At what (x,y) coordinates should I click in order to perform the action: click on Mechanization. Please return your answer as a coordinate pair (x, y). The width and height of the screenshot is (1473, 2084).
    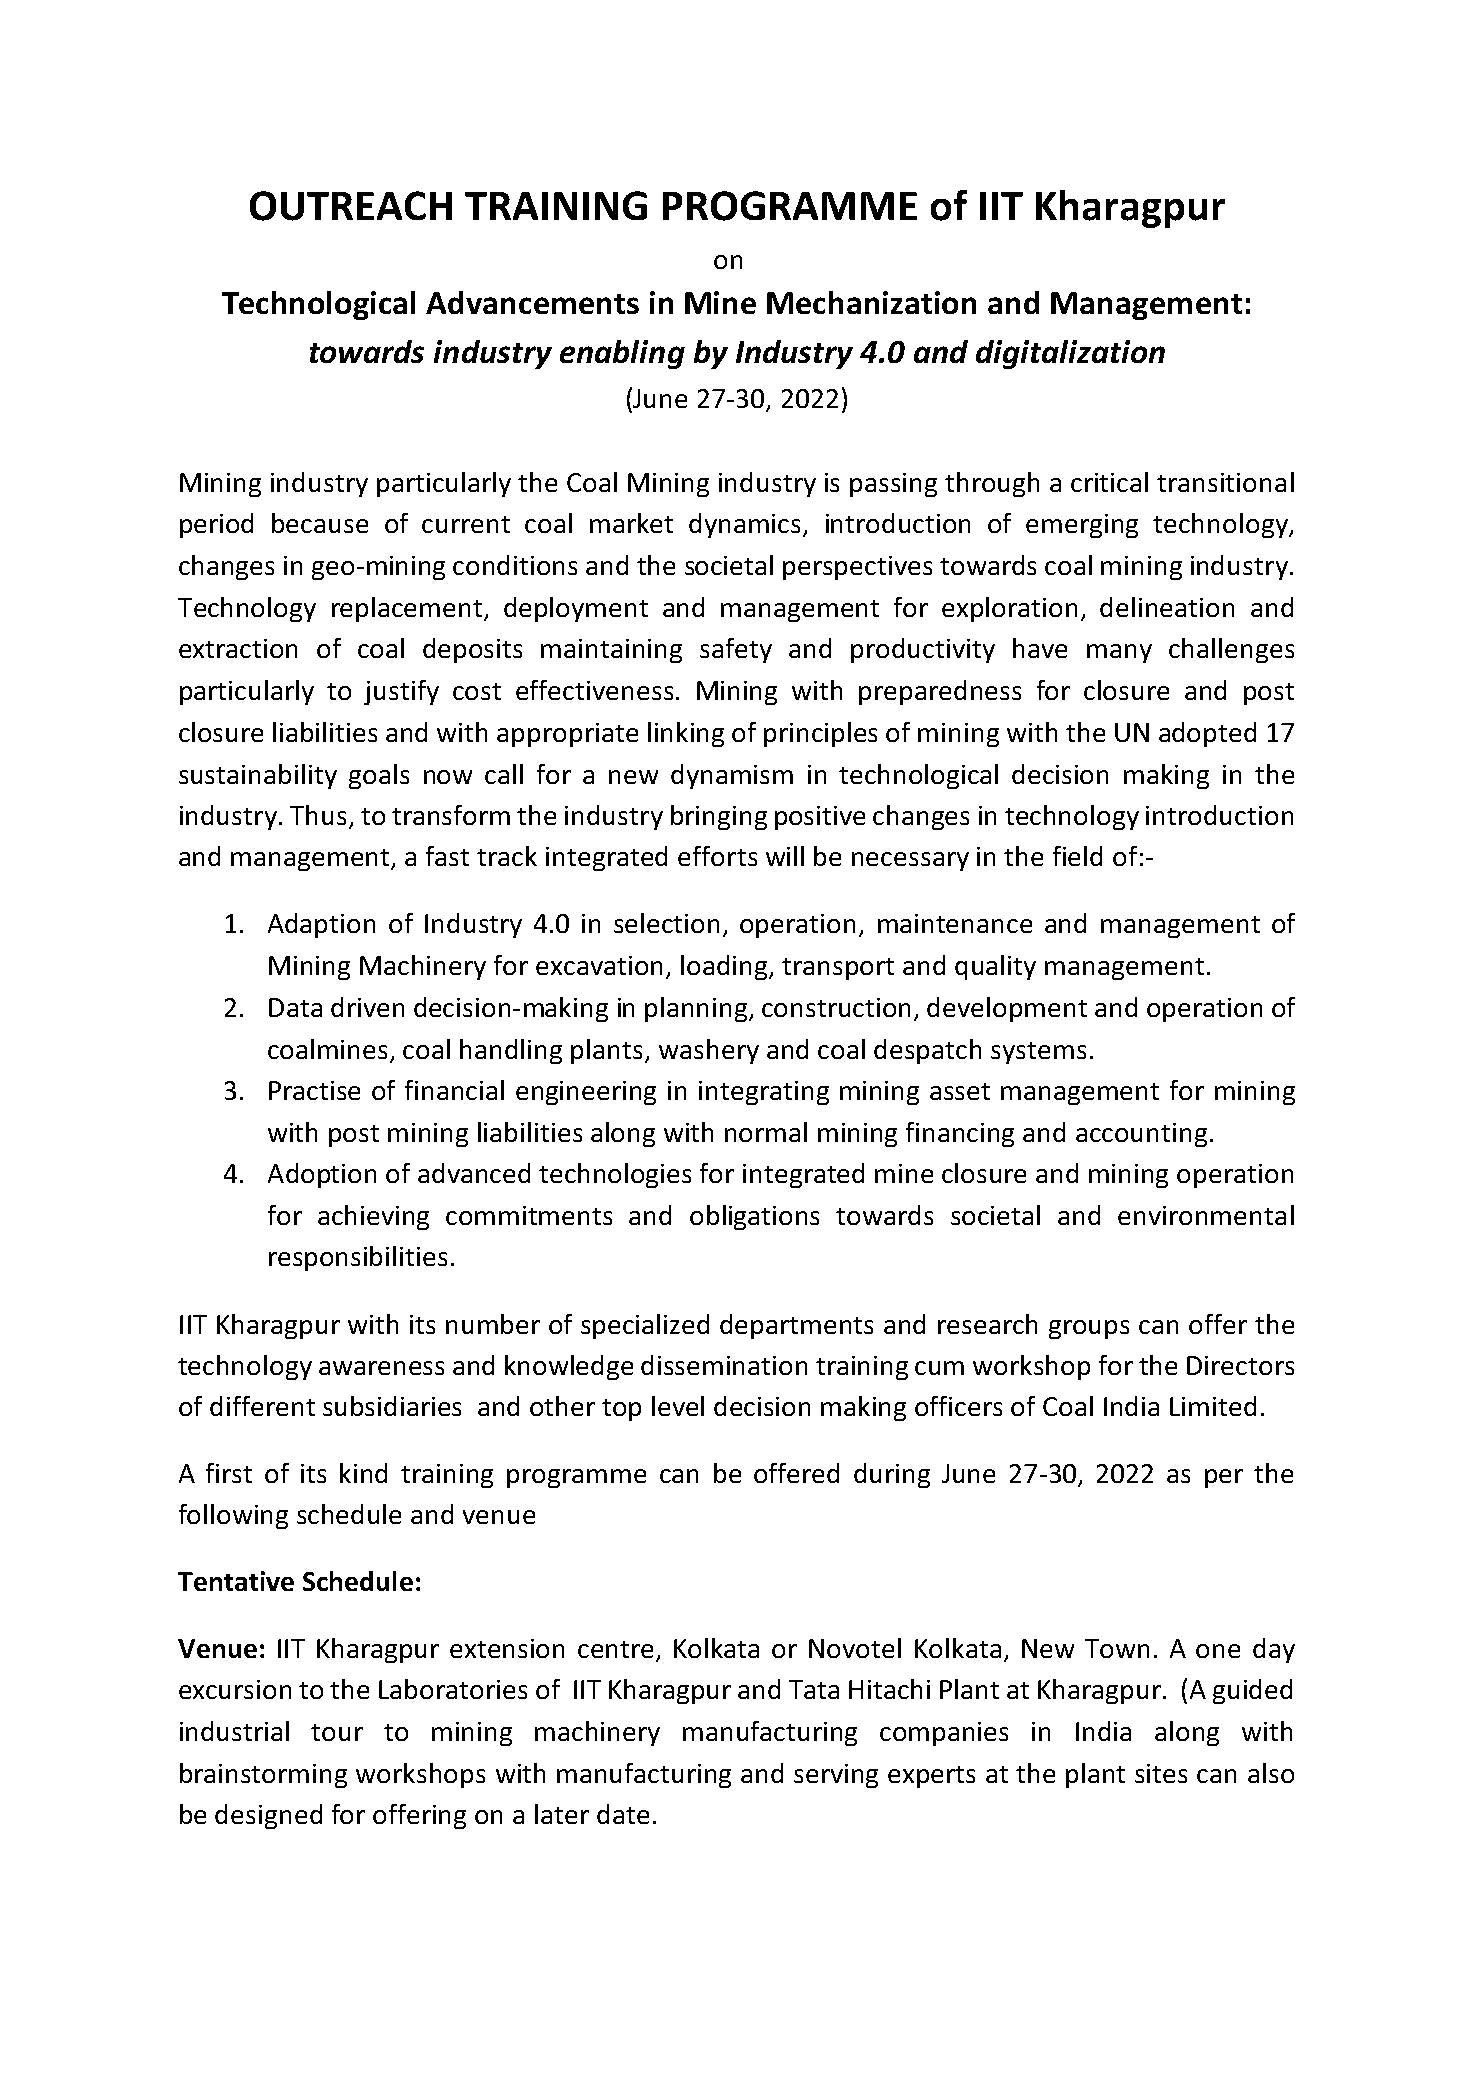
    Looking at the image, I should click on (871, 302).
